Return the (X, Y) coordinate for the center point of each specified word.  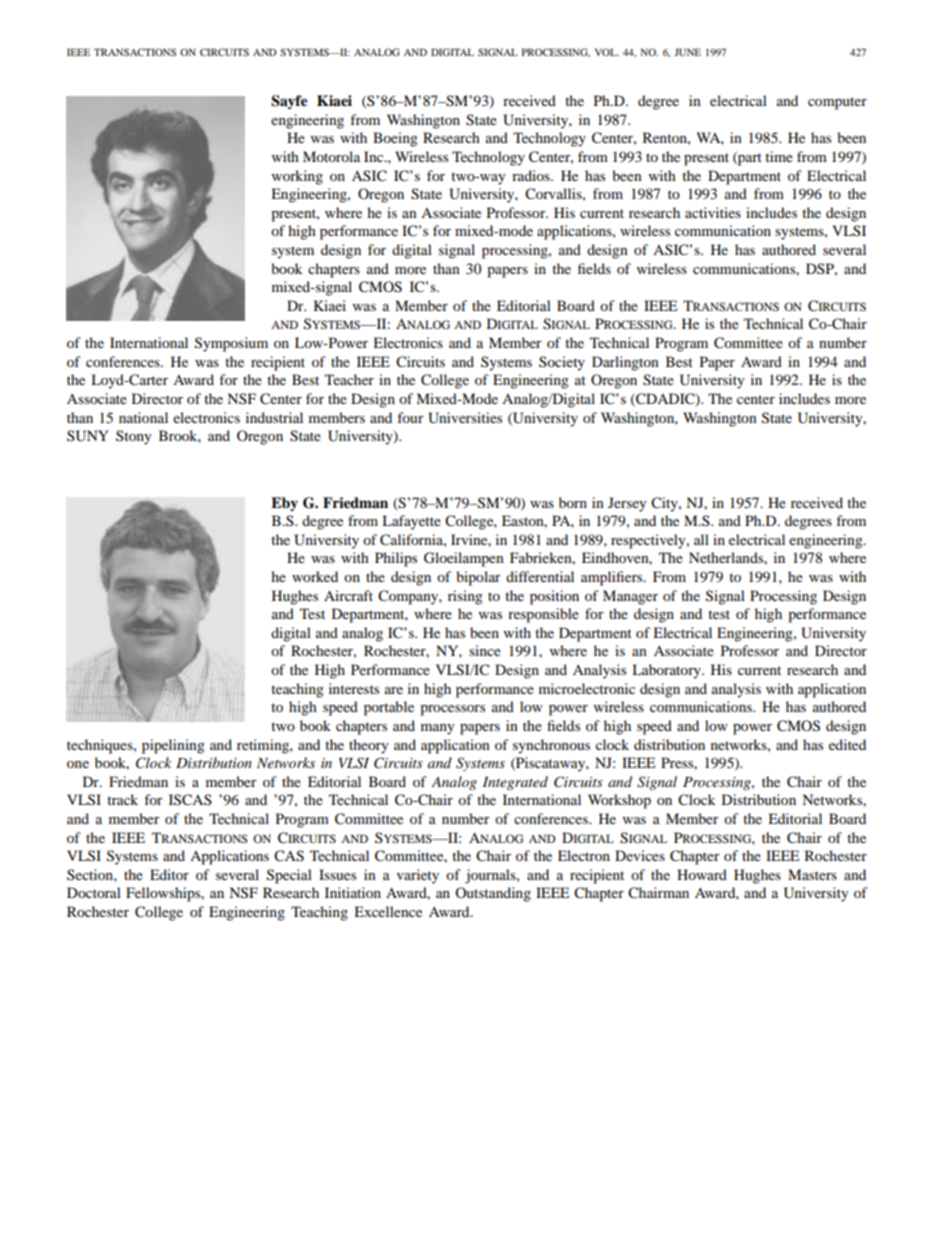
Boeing (395, 139)
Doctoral (94, 892)
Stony (134, 437)
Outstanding (493, 894)
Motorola (331, 156)
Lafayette (411, 522)
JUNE (687, 52)
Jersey (627, 504)
